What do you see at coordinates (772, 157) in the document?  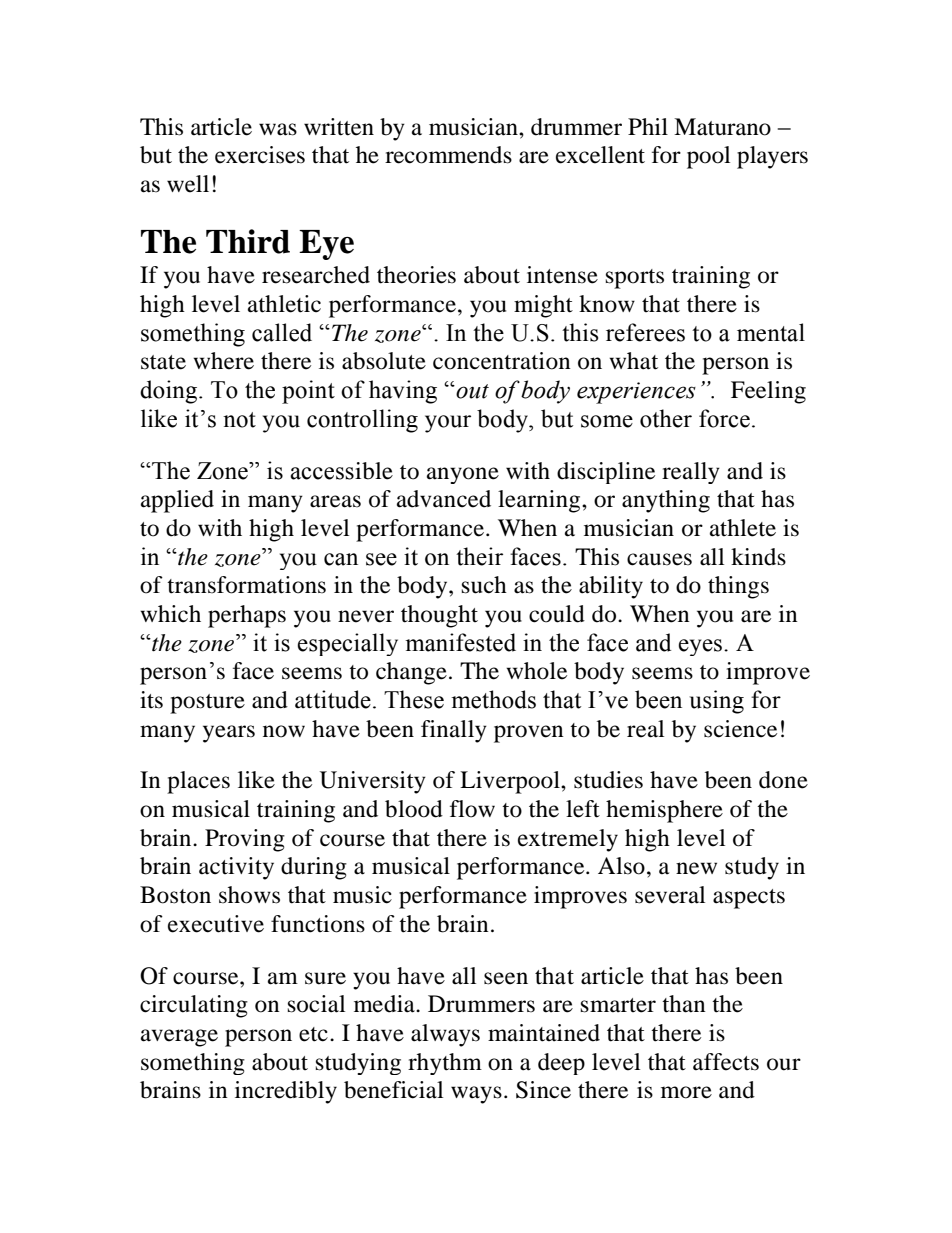 I see `players` at bounding box center [772, 157].
